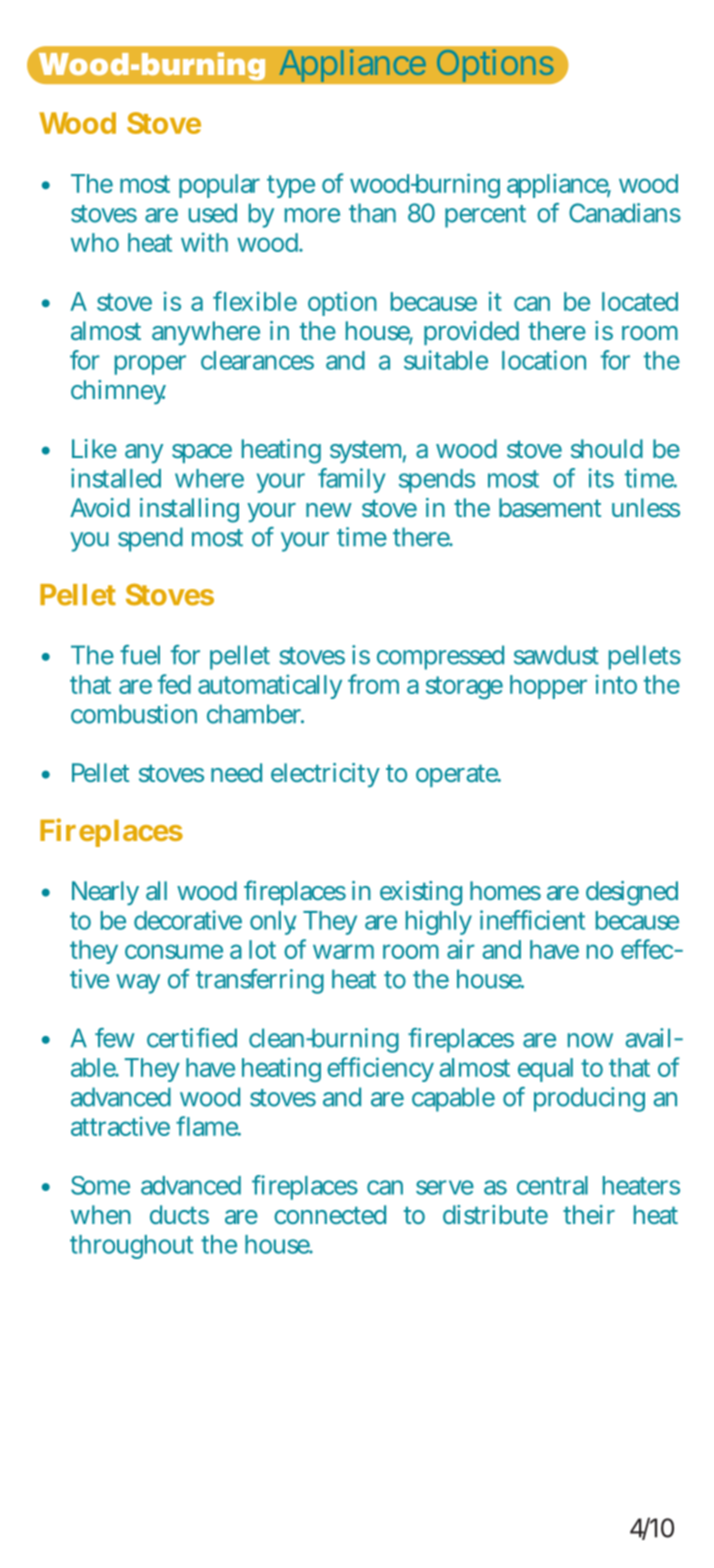 The width and height of the page is (714, 1568). What do you see at coordinates (105, 893) in the page?
I see `Nearly` at bounding box center [105, 893].
